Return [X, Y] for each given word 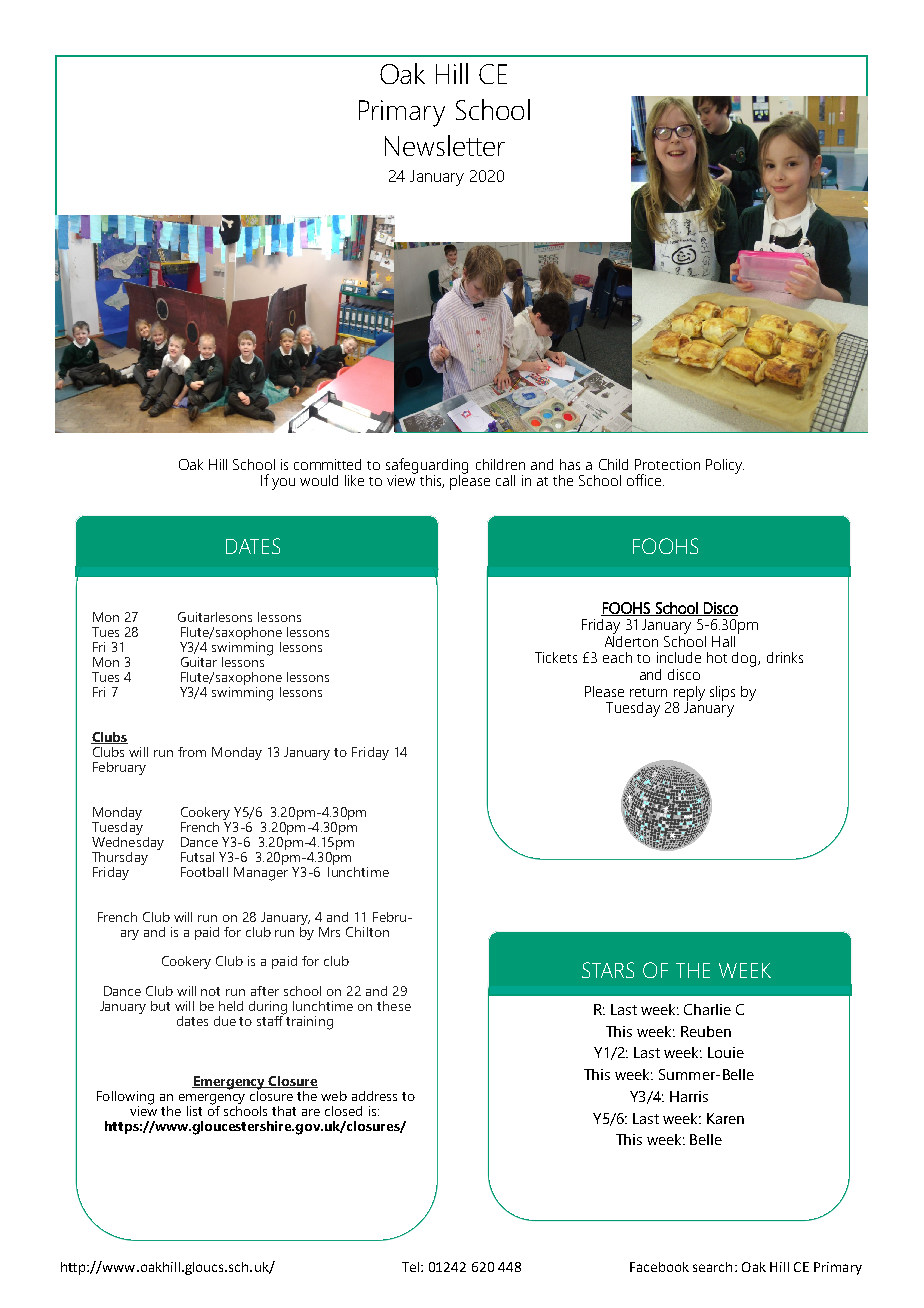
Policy [725, 466]
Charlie [707, 1009]
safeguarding [427, 467]
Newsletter [445, 145]
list [194, 1111]
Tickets [556, 657]
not [210, 991]
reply [689, 694]
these [394, 1006]
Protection [667, 464]
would [319, 480]
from [192, 752]
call [505, 480]
